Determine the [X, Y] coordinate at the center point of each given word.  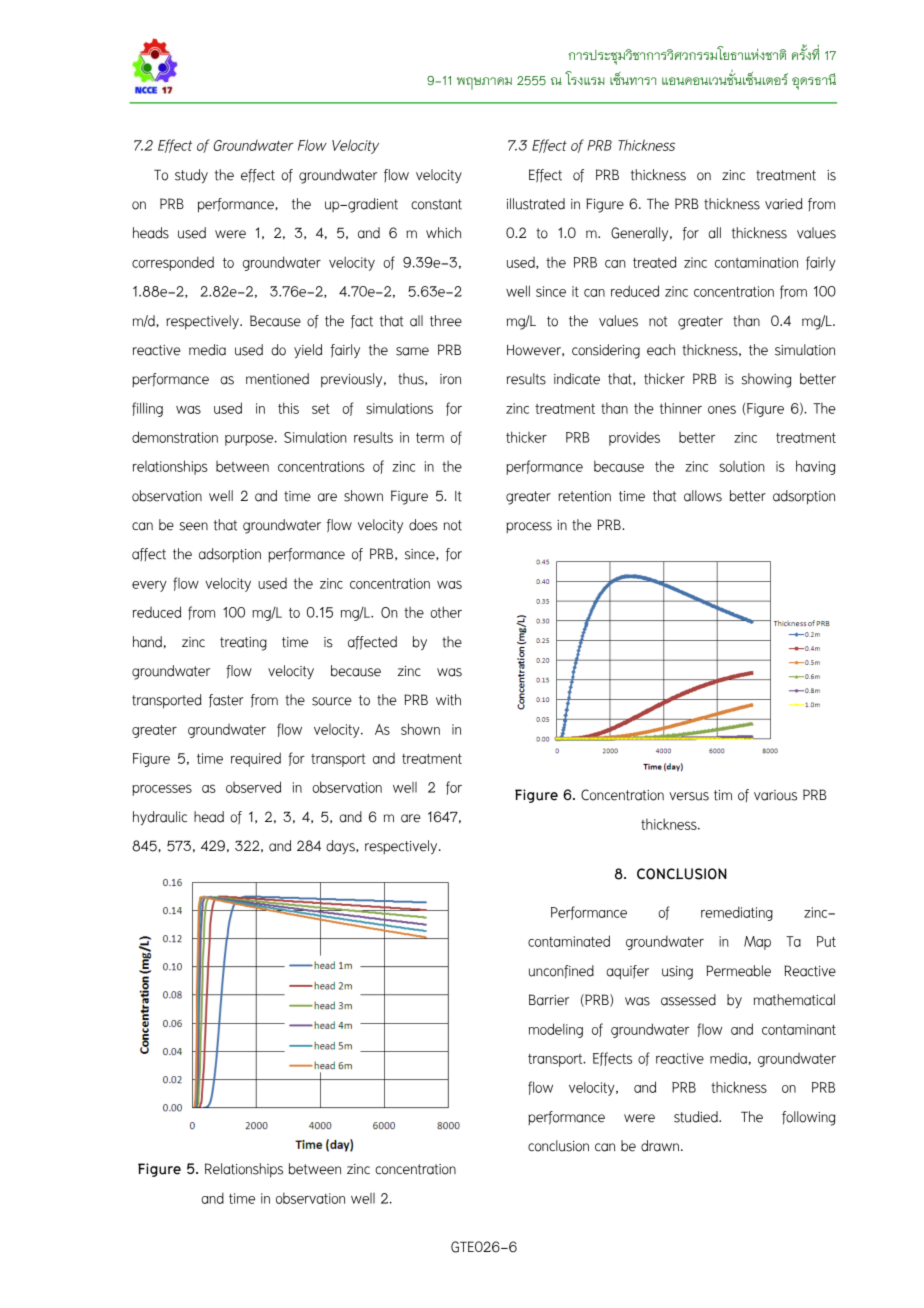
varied [784, 204]
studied [697, 1117]
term [430, 438]
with [448, 700]
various [775, 795]
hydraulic [160, 818]
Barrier [549, 1000]
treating [243, 644]
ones [722, 409]
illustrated [536, 204]
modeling [556, 1030]
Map [757, 943]
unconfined [561, 972]
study [191, 176]
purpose [250, 440]
